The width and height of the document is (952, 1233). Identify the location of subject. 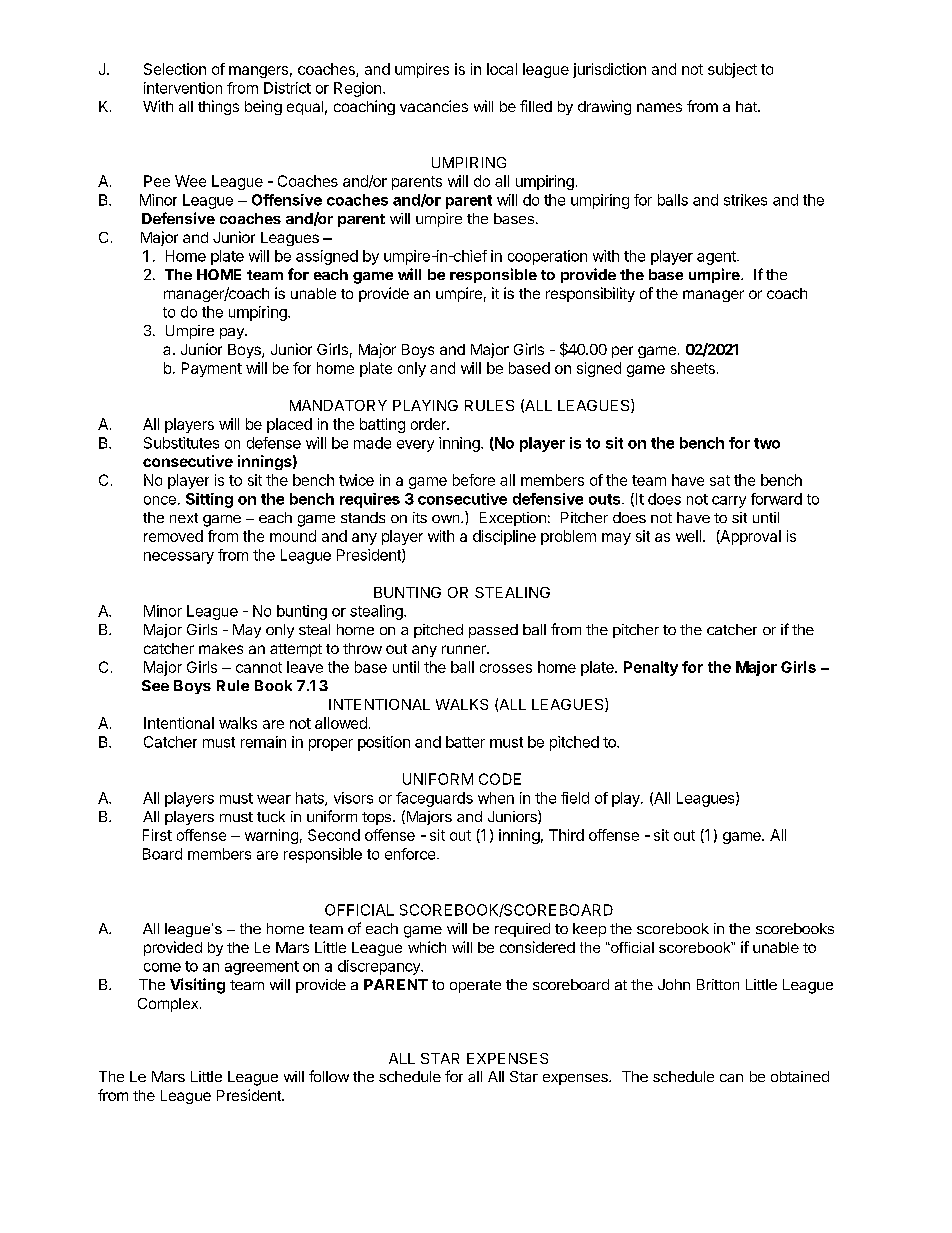
(732, 70).
